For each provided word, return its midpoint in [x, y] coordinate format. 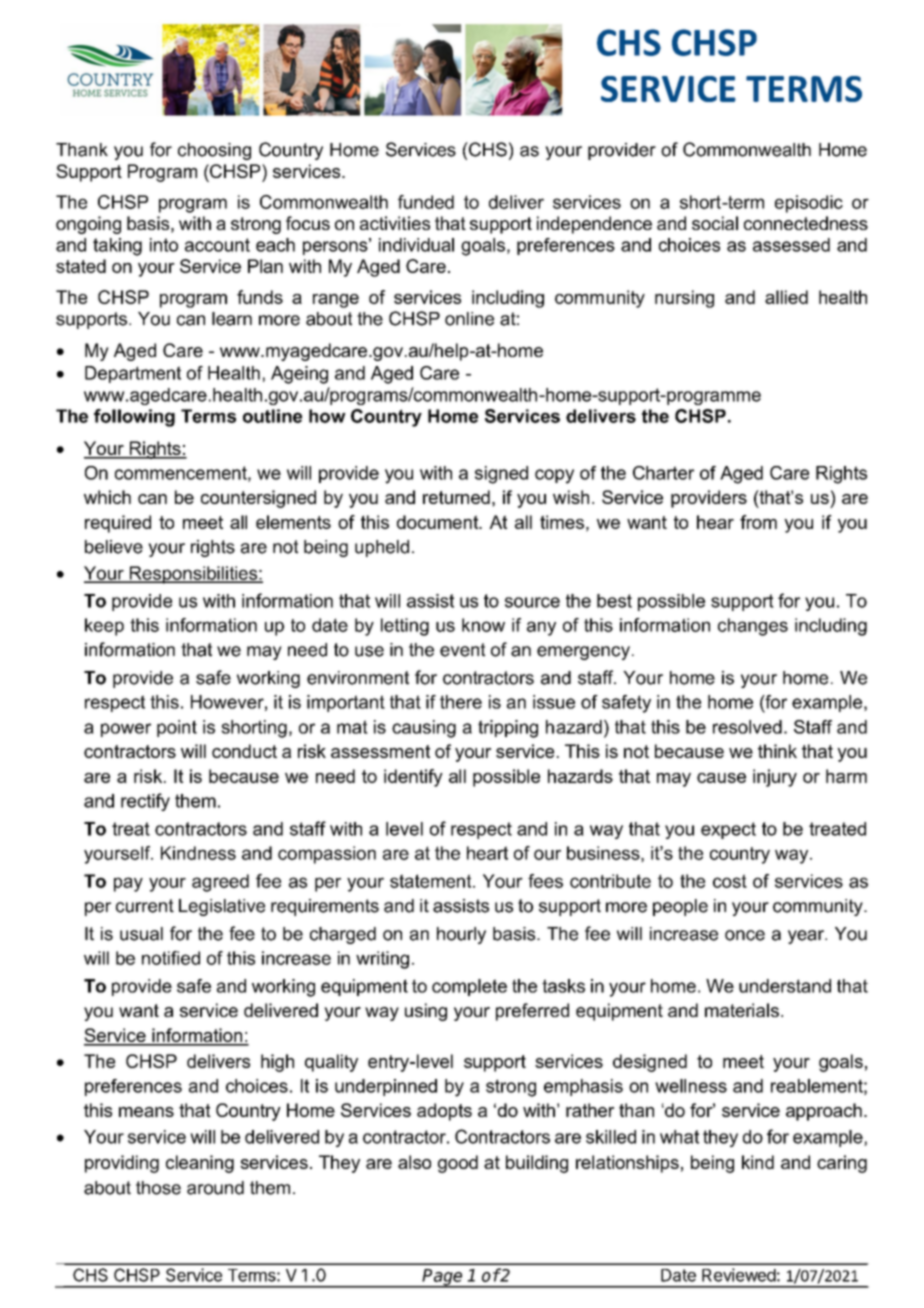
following [134, 418]
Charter [663, 473]
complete [469, 987]
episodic [809, 204]
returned [456, 497]
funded [426, 202]
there [461, 702]
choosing [214, 151]
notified [171, 958]
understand [785, 986]
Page [443, 1278]
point [177, 728]
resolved [747, 727]
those [158, 1188]
